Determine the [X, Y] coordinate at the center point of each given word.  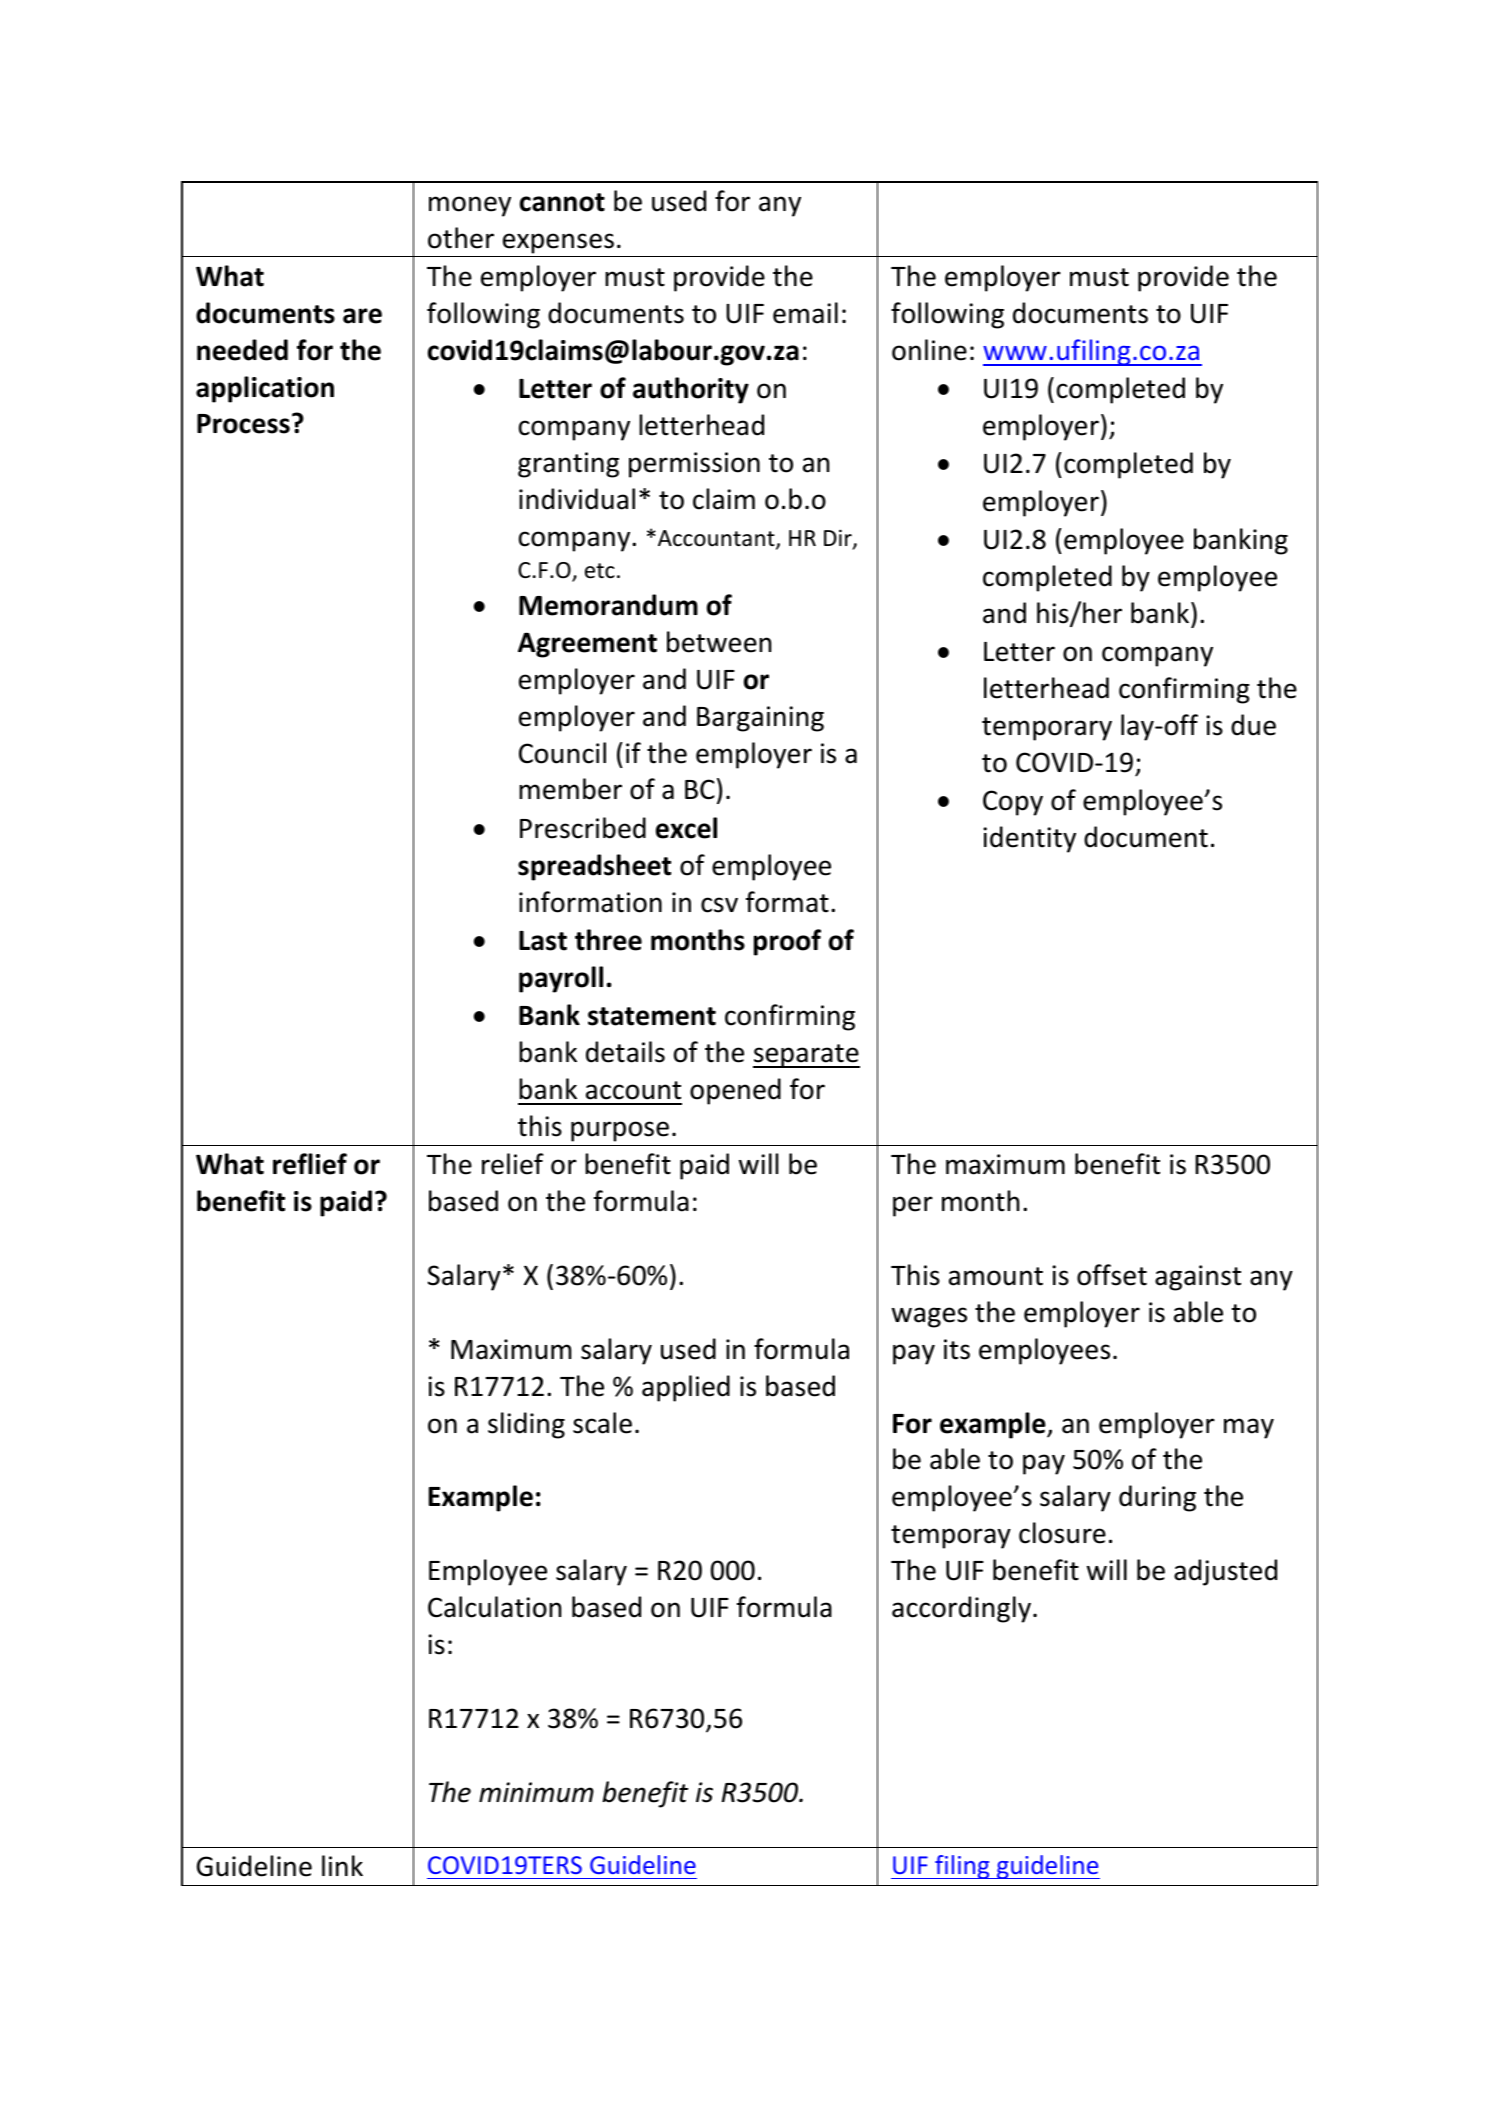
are [362, 316]
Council [562, 753]
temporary [1047, 729]
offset [1112, 1275]
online [929, 350]
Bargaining [760, 719]
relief [513, 1164]
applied [686, 1388]
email [805, 313]
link [342, 1865]
